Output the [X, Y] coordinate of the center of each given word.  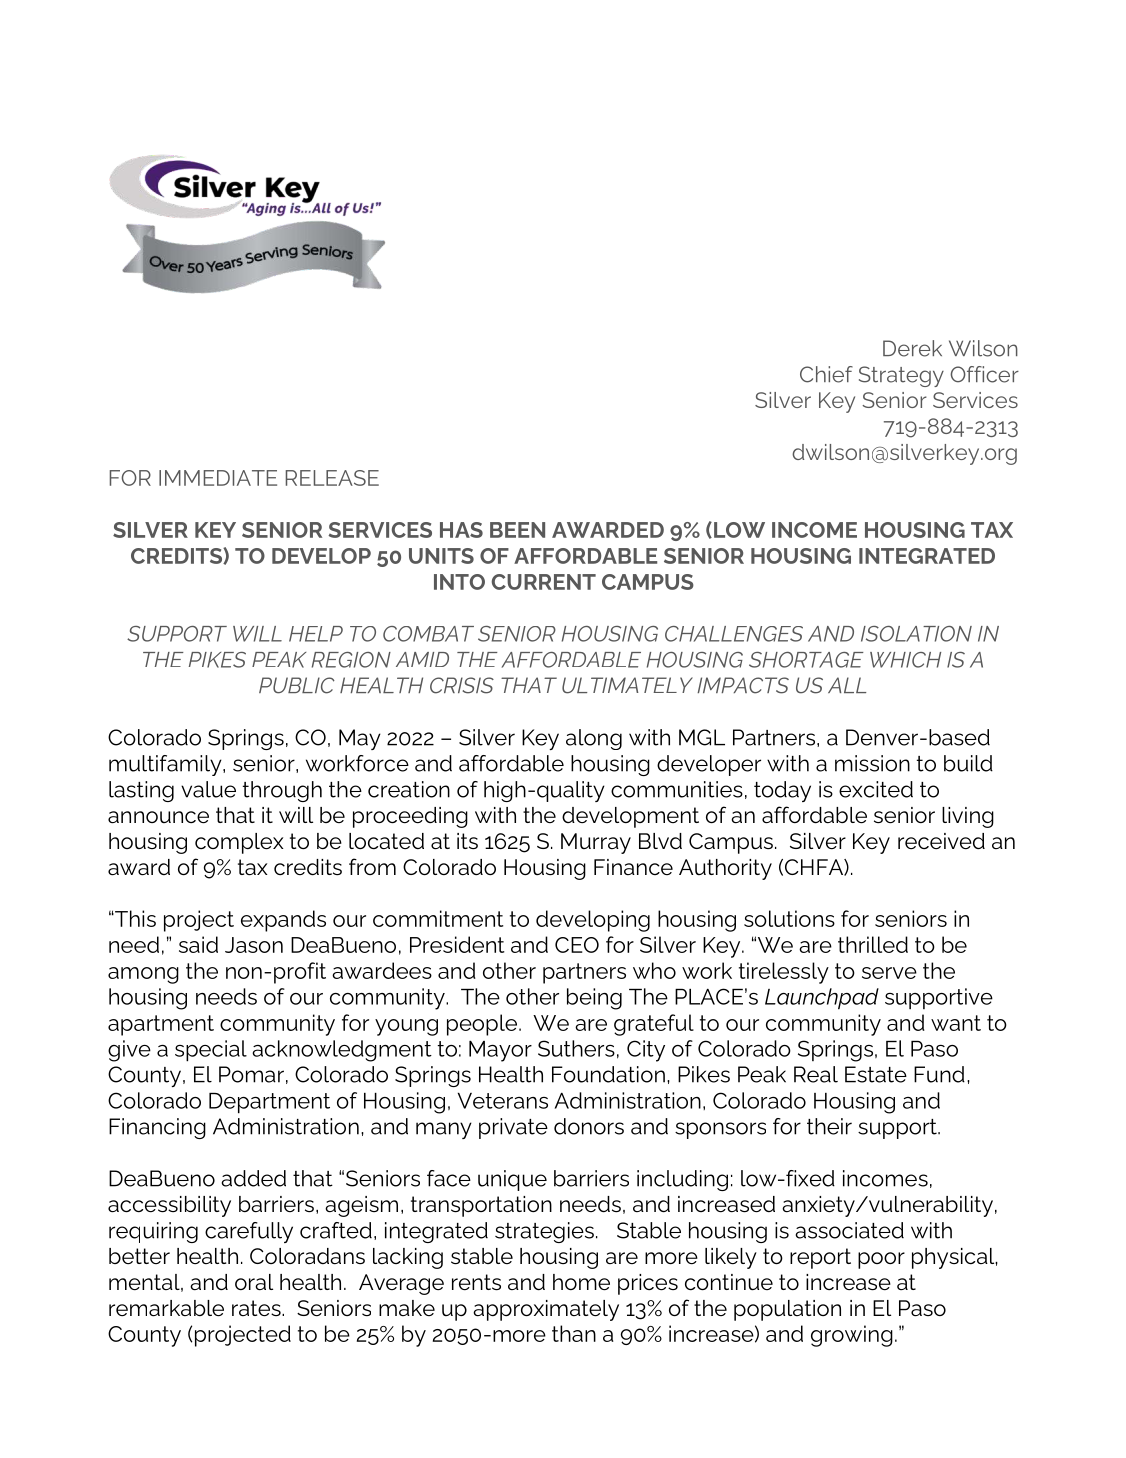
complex [239, 843]
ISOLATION [916, 634]
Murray [596, 843]
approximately [546, 1310]
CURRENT [544, 582]
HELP [316, 634]
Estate [876, 1074]
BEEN [517, 530]
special [211, 1051]
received [941, 841]
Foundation [608, 1074]
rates [257, 1308]
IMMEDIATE [218, 478]
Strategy [901, 376]
